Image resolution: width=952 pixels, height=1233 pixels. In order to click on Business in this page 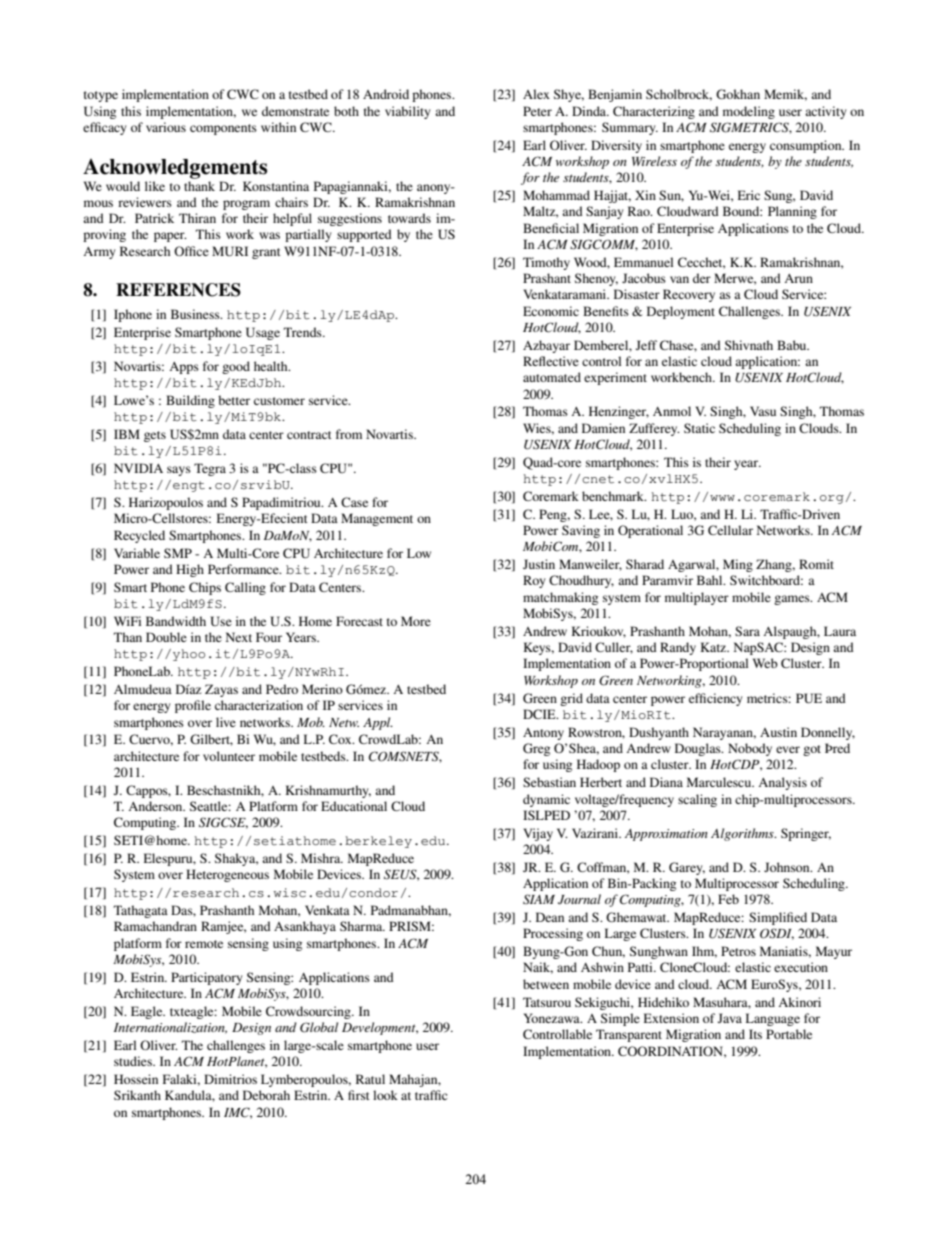, I will do `click(196, 314)`.
